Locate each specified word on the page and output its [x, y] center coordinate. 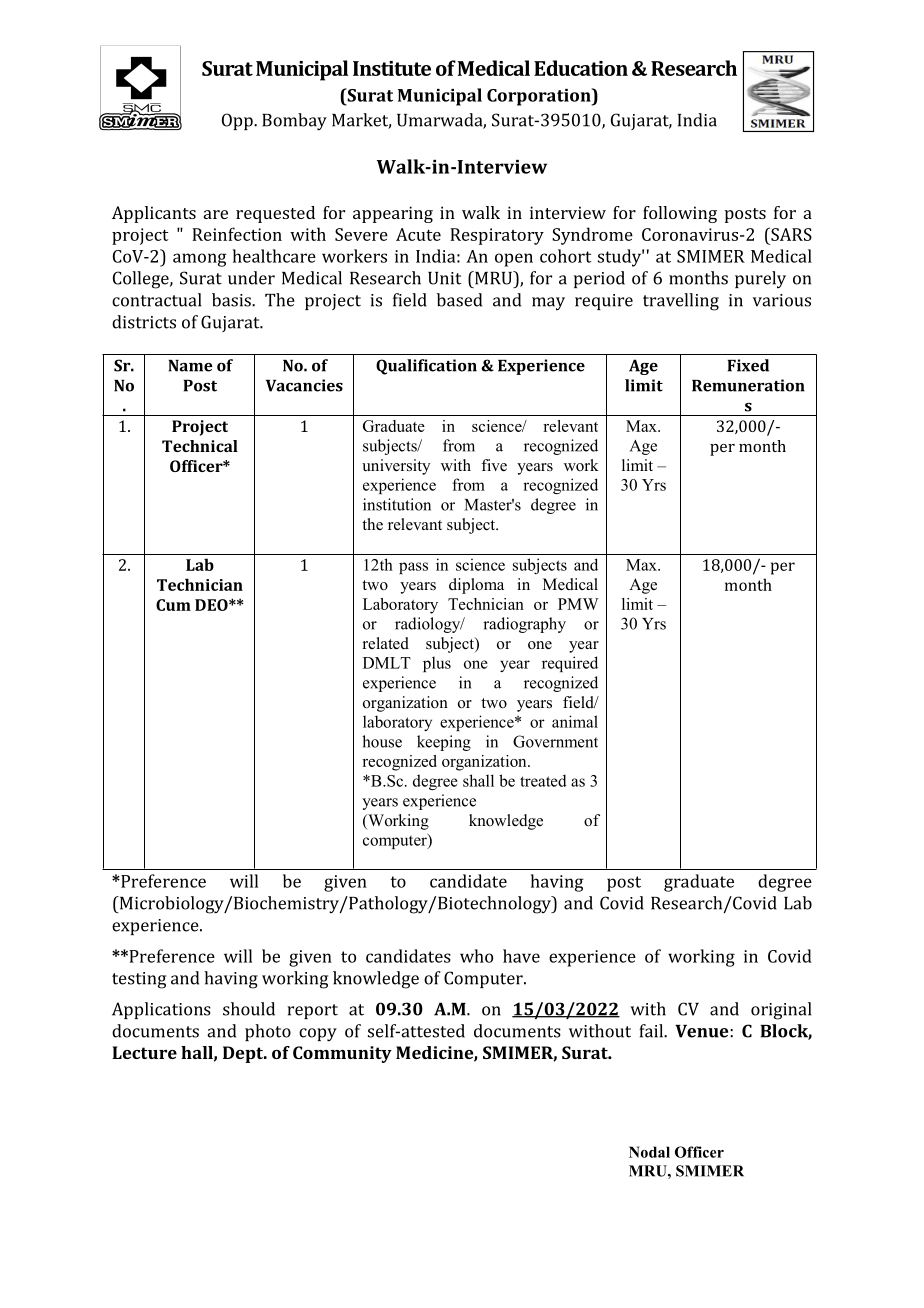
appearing [393, 214]
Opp [238, 121]
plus [437, 664]
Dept [244, 1054]
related [386, 643]
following [680, 214]
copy [318, 1035]
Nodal [649, 1152]
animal [575, 721]
